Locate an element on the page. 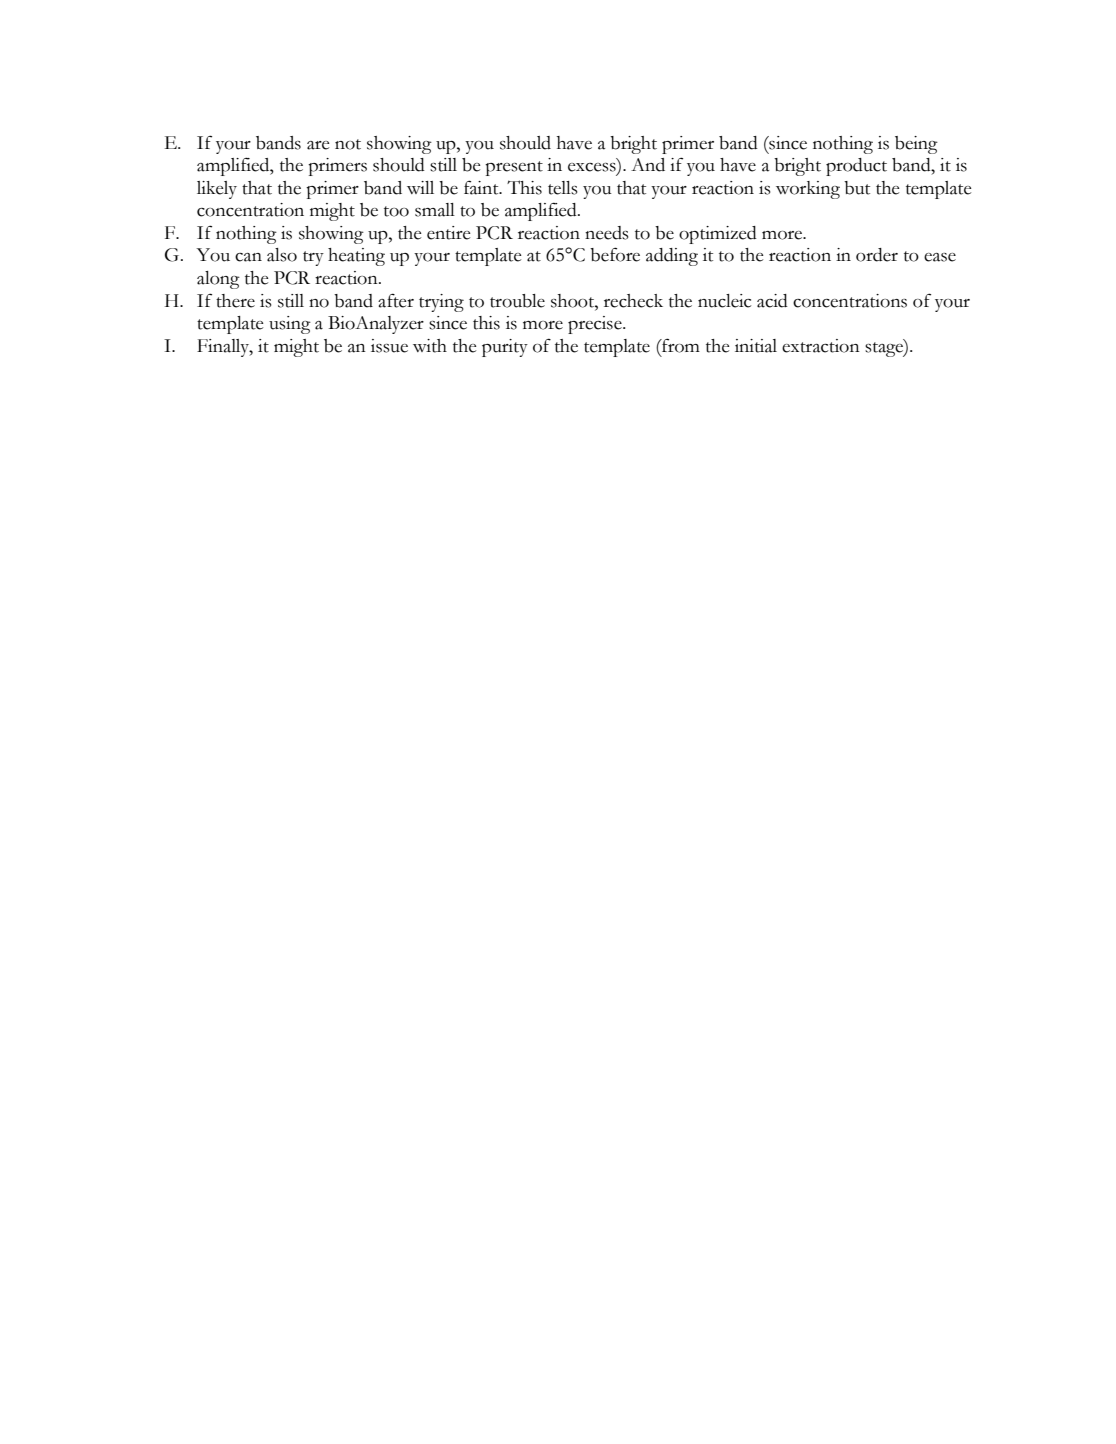 Image resolution: width=1116 pixels, height=1444 pixels. being is located at coordinates (916, 145).
